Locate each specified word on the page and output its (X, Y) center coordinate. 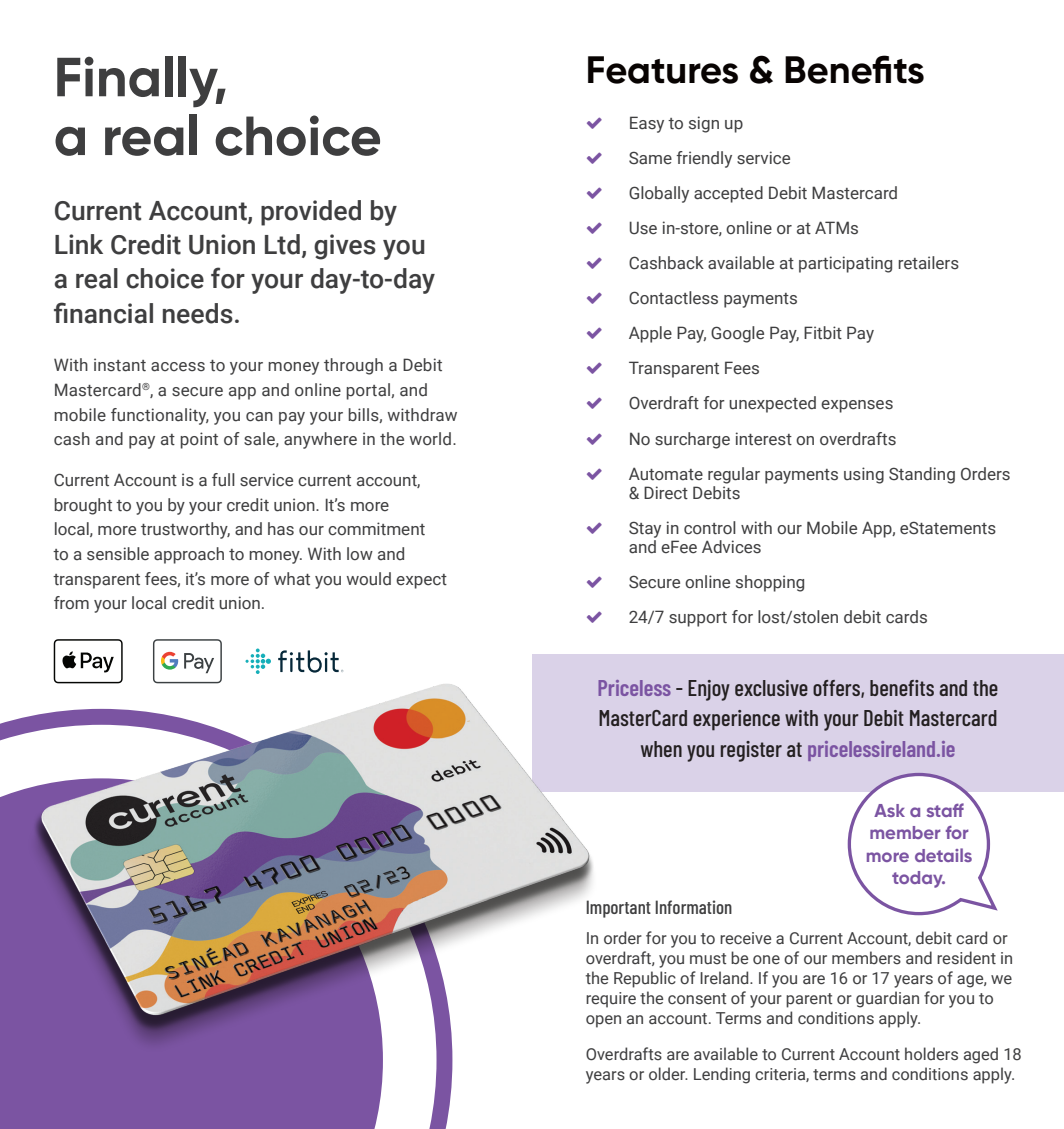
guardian (887, 999)
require (611, 1000)
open (603, 1021)
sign (704, 124)
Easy (647, 124)
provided (311, 213)
